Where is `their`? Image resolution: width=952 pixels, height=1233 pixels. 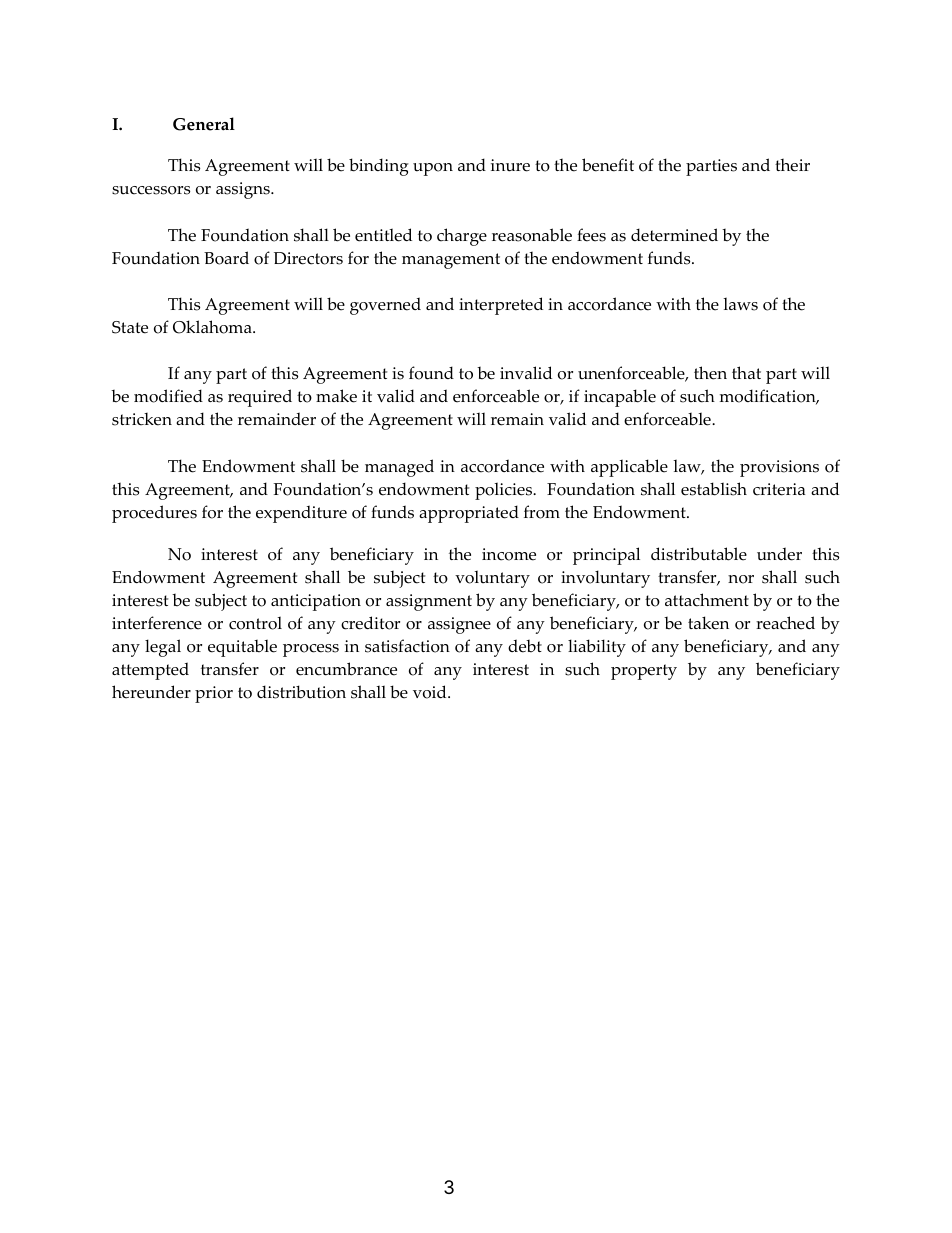
their is located at coordinates (792, 165).
